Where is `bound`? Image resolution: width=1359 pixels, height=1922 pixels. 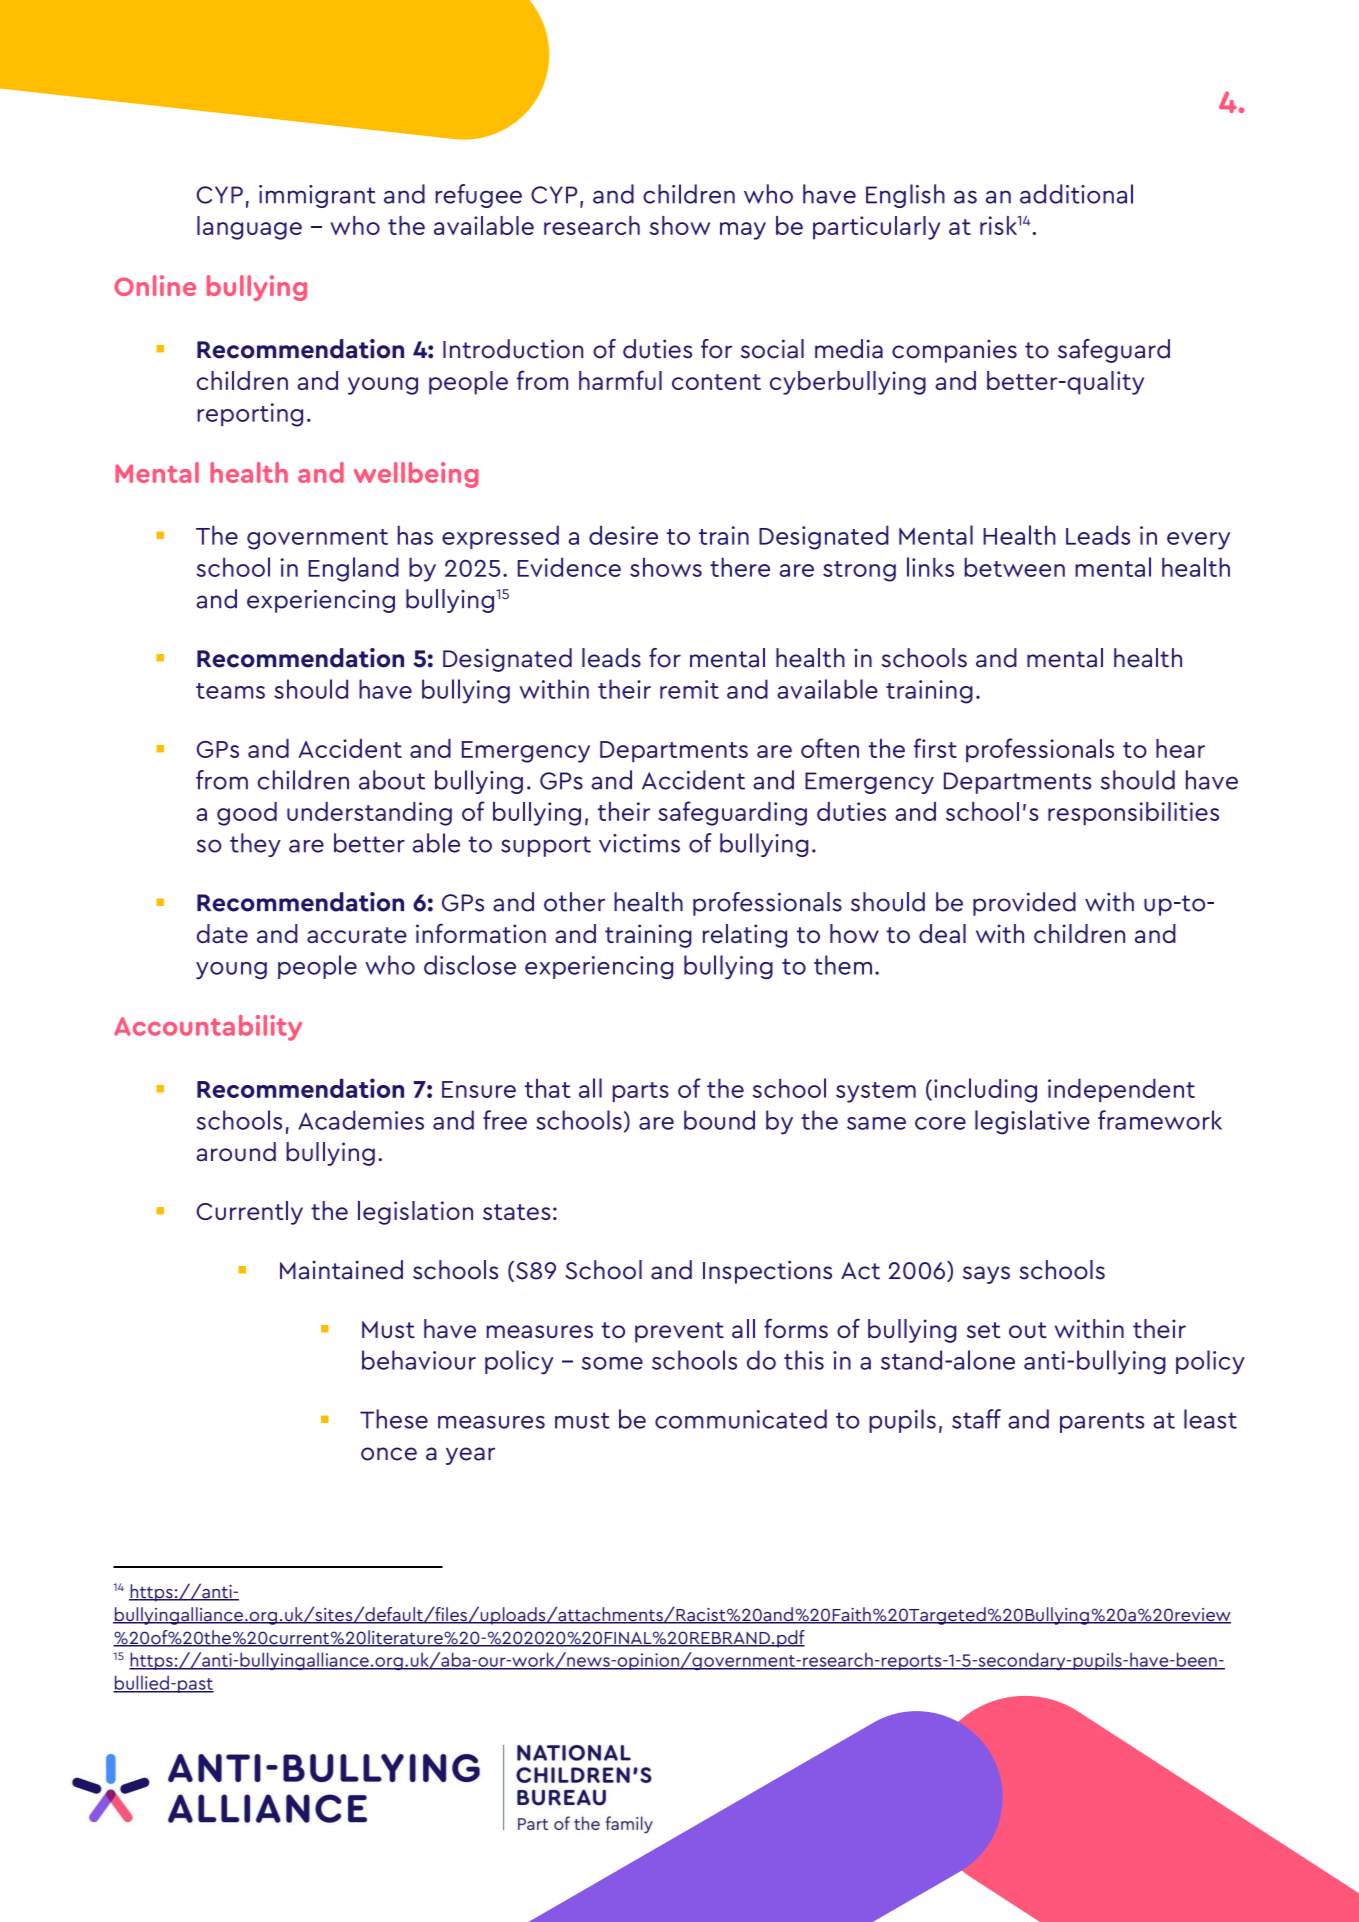
bound is located at coordinates (719, 1120).
